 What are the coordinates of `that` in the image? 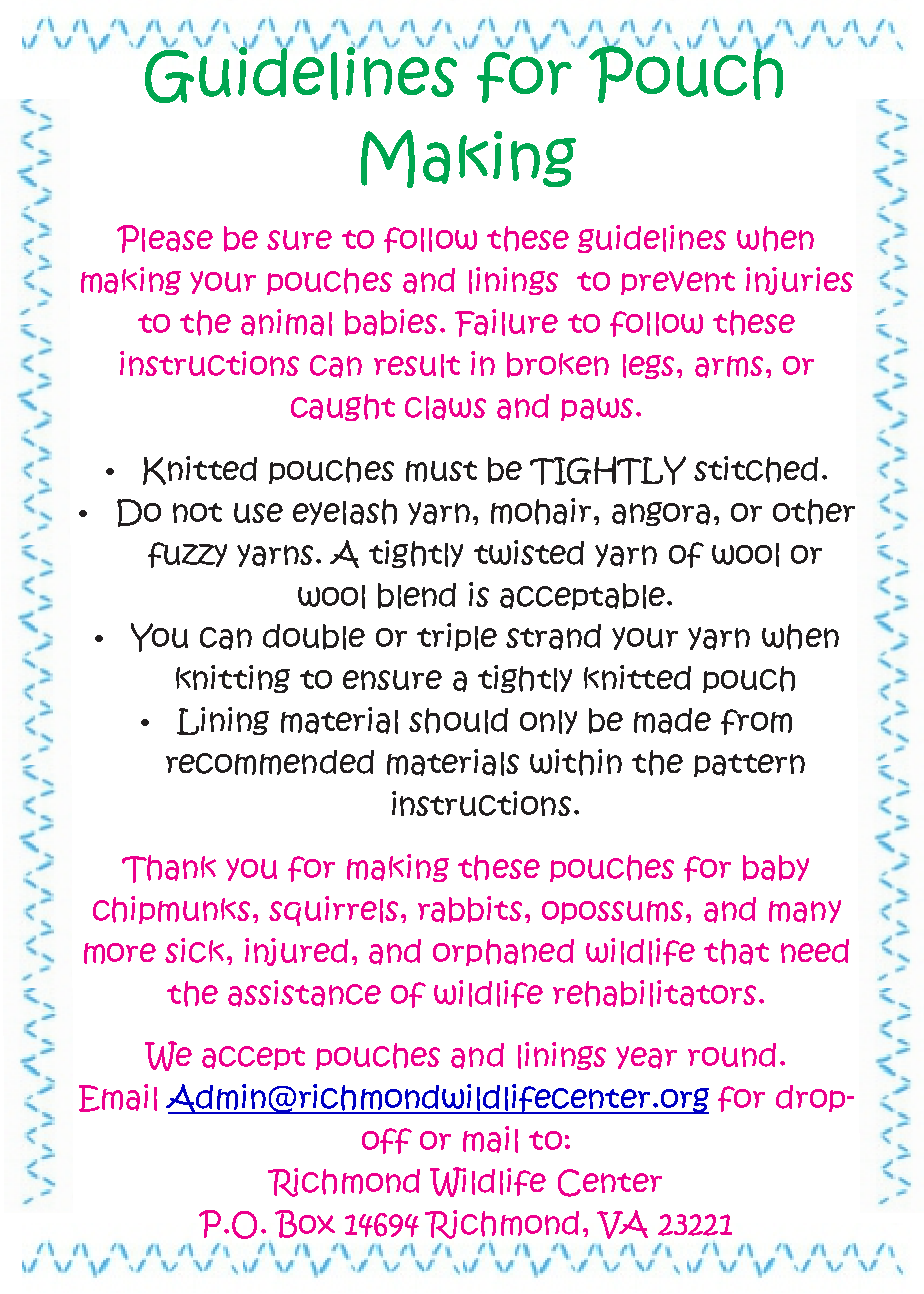 It's located at (736, 952).
